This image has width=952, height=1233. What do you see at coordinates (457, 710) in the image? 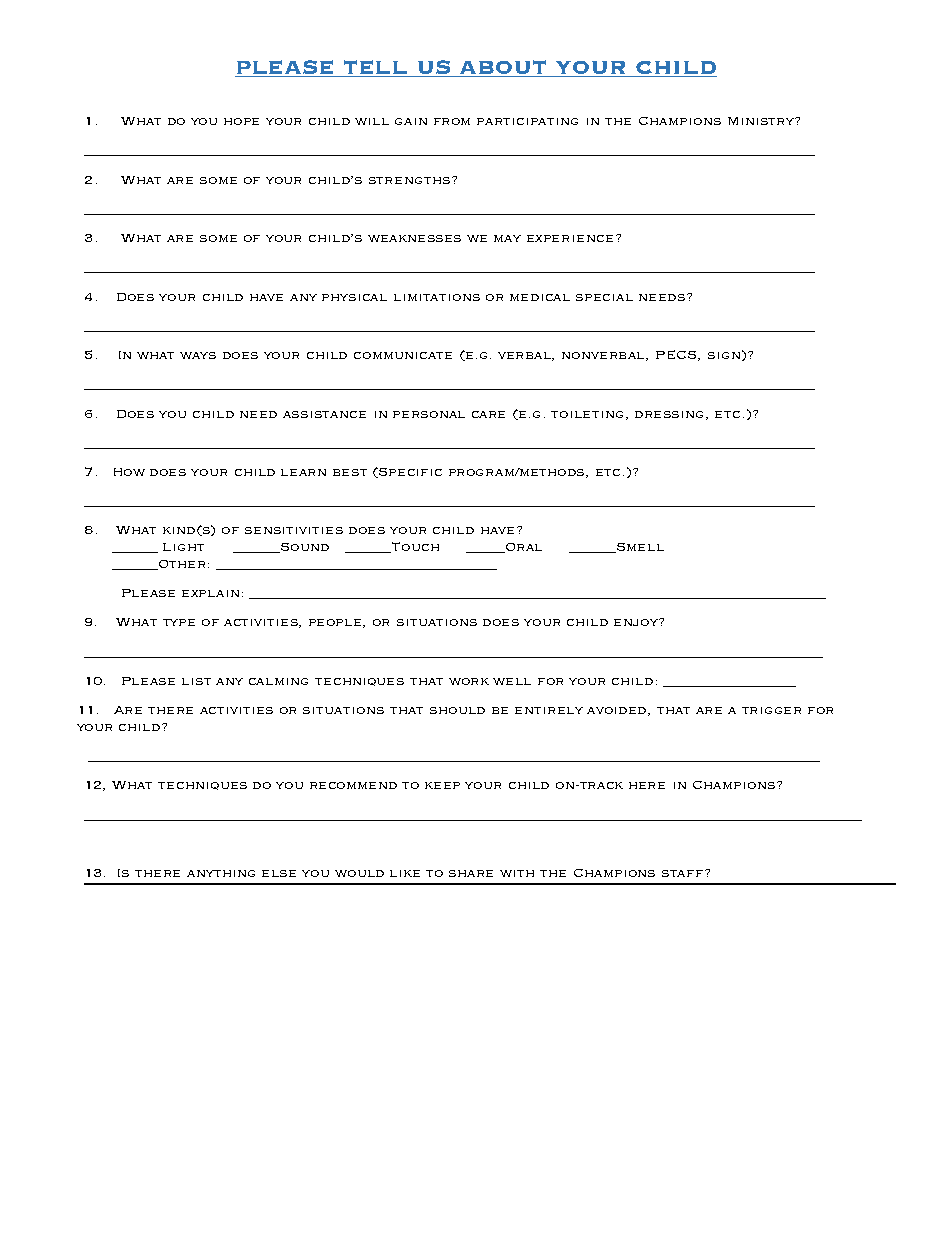
I see `should` at bounding box center [457, 710].
